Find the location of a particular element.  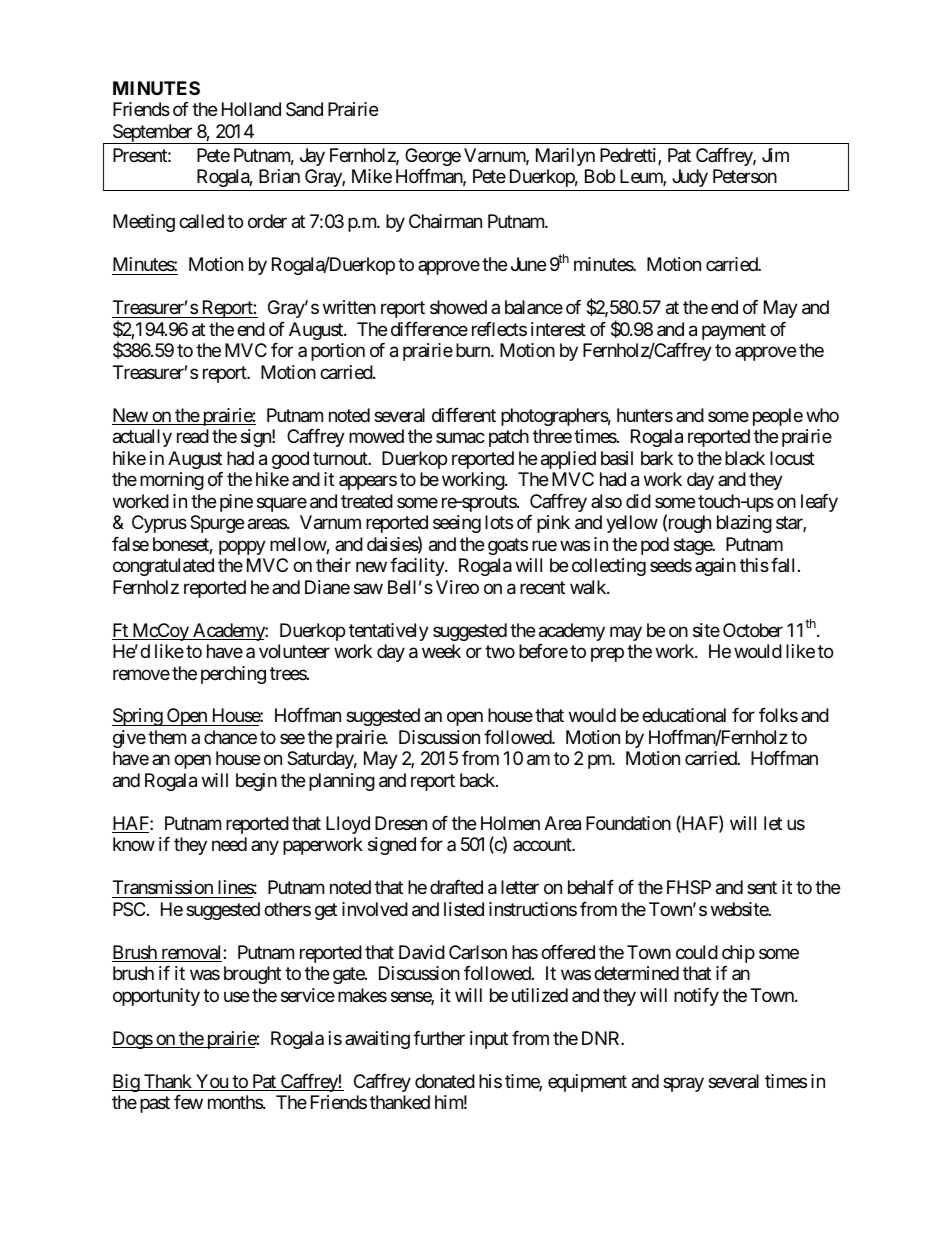

chance is located at coordinates (230, 737).
